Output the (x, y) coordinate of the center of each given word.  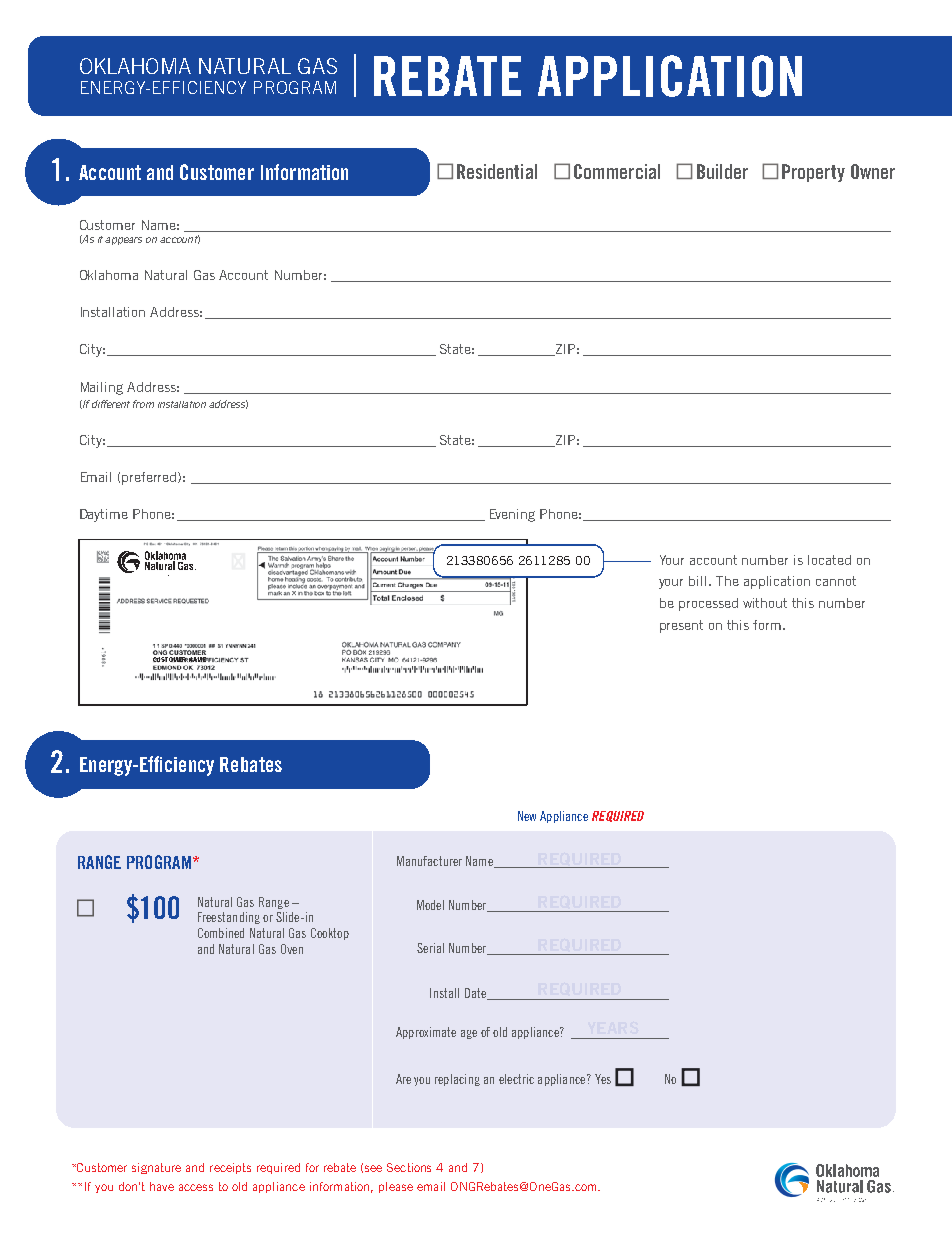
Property (813, 173)
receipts (230, 1168)
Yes (603, 1079)
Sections (409, 1167)
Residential (497, 171)
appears (123, 241)
